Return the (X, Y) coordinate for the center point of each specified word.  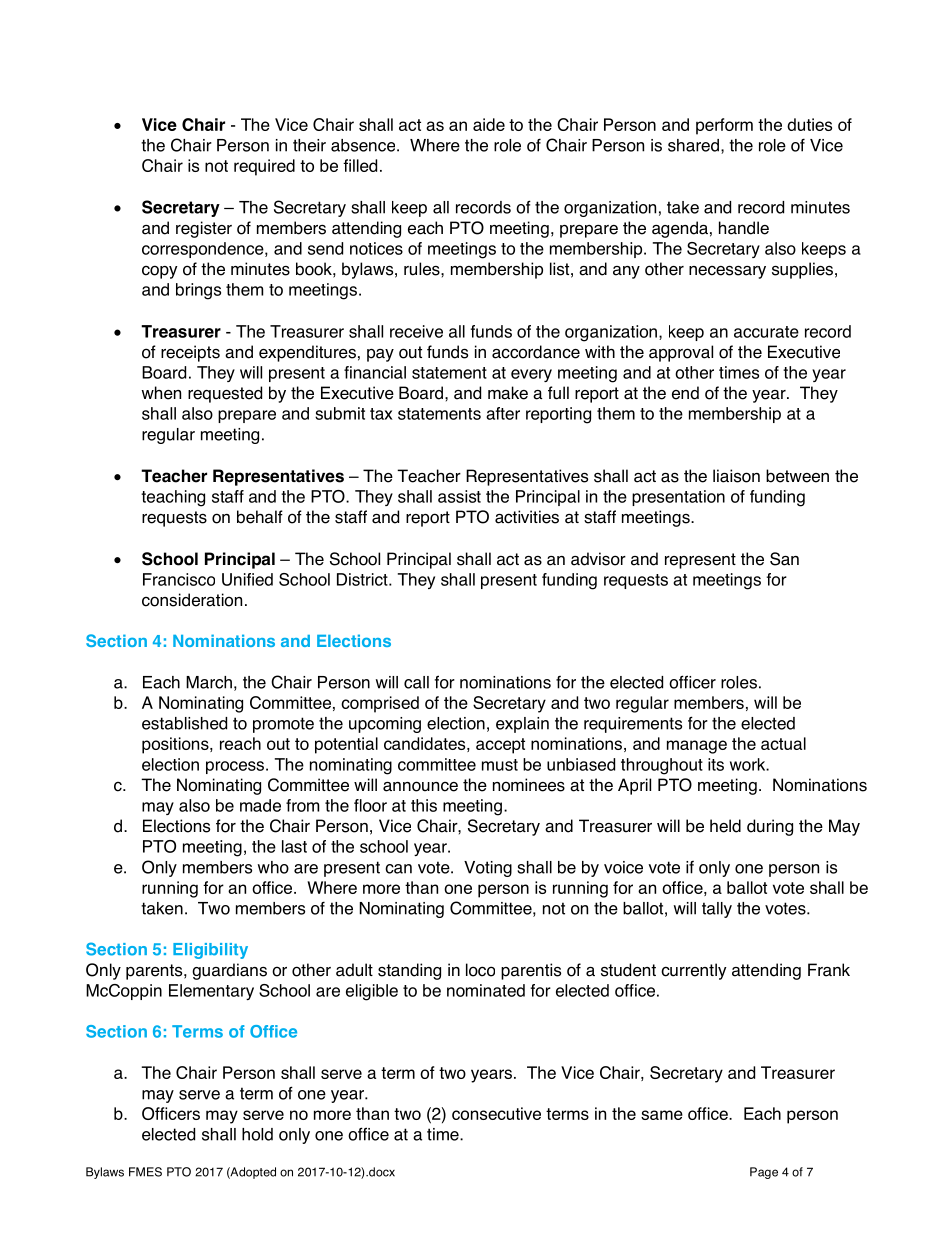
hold (257, 1134)
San (784, 559)
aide (489, 124)
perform (724, 126)
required (264, 167)
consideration (192, 600)
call (416, 682)
